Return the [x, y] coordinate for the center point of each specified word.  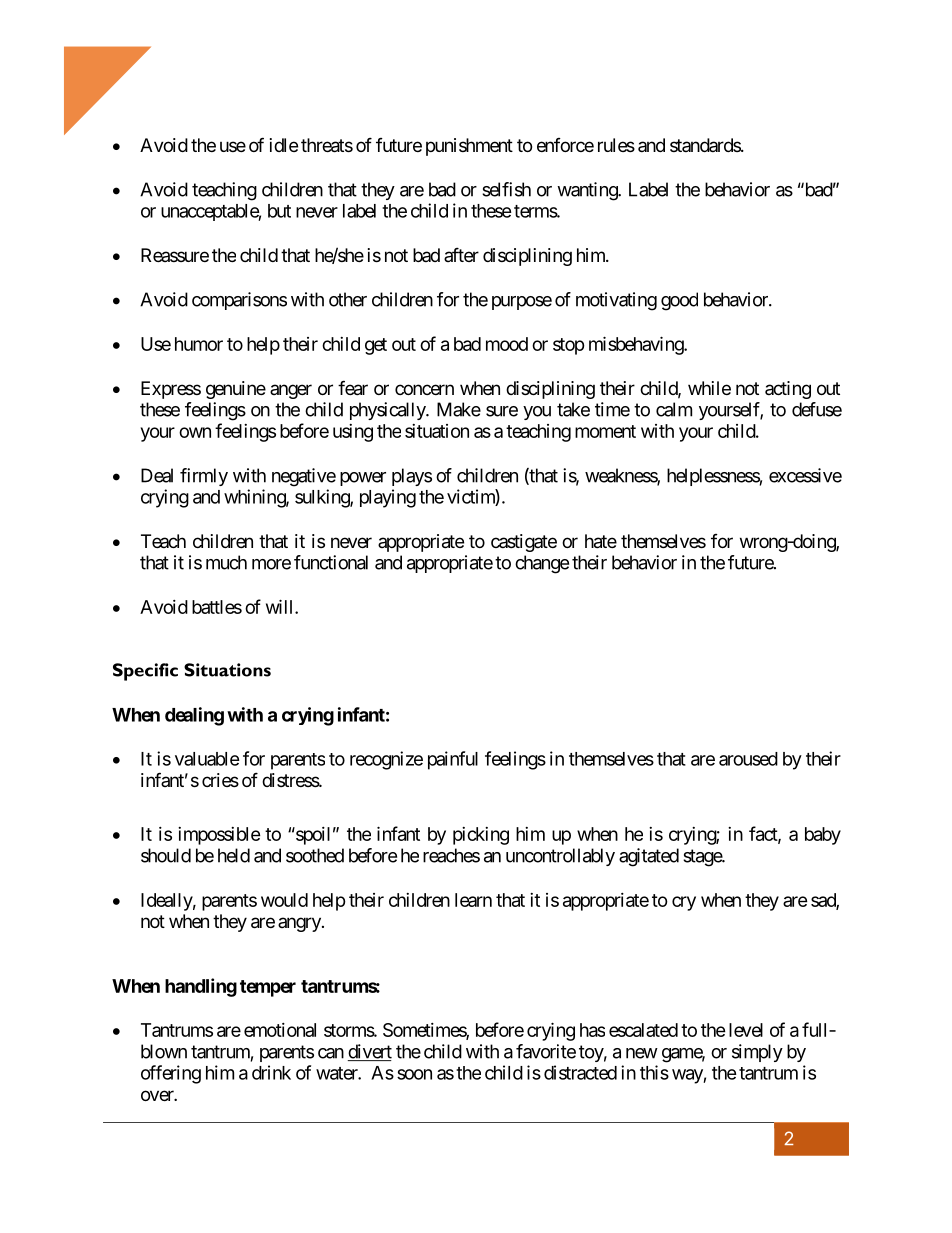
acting [788, 390]
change [542, 564]
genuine [236, 390]
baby [823, 836]
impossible [219, 836]
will [281, 606]
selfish [506, 189]
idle [284, 145]
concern [424, 389]
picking [481, 836]
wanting [588, 191]
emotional [280, 1030]
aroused [748, 759]
